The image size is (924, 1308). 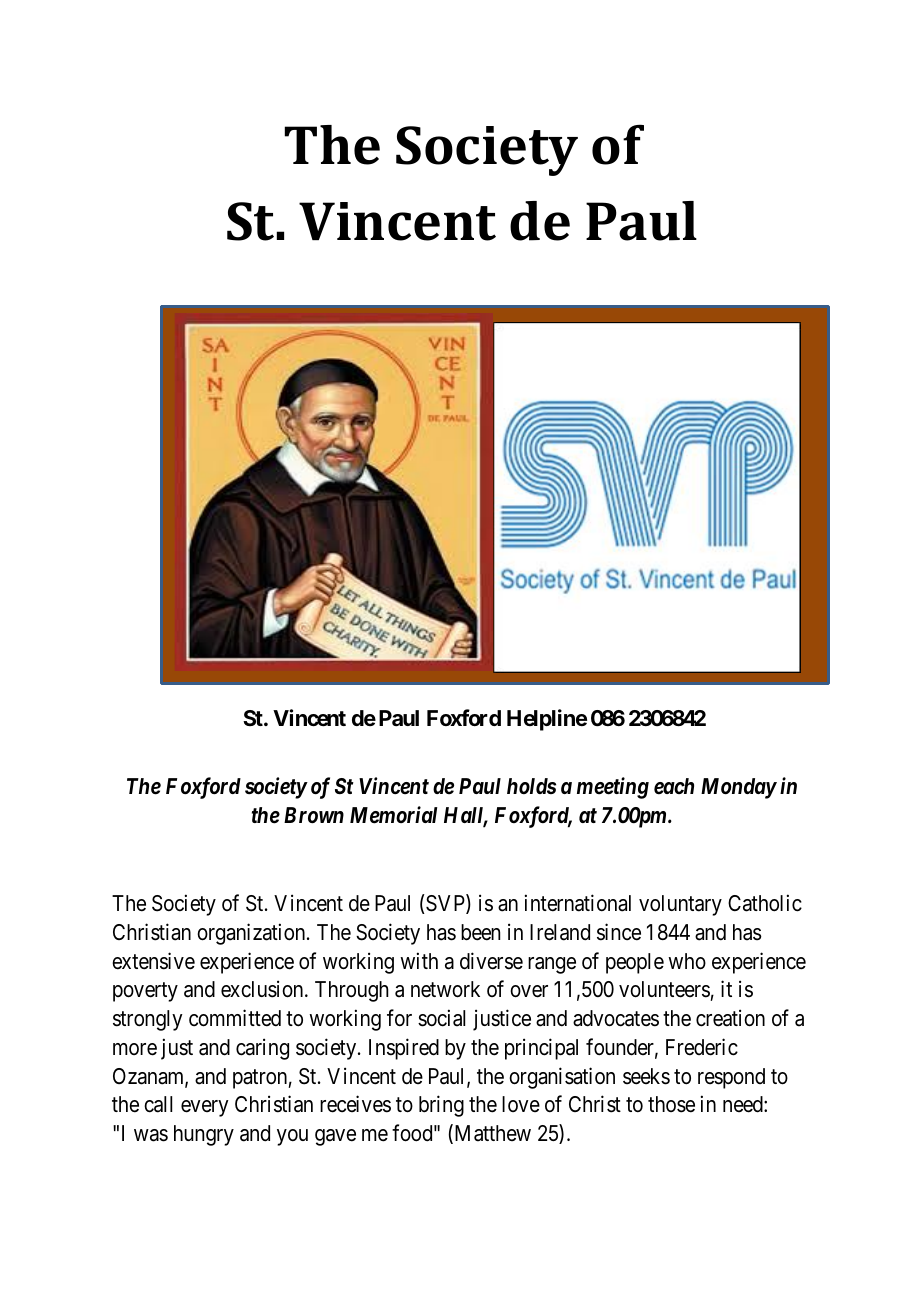 What do you see at coordinates (263, 989) in the screenshot?
I see `exclusion` at bounding box center [263, 989].
